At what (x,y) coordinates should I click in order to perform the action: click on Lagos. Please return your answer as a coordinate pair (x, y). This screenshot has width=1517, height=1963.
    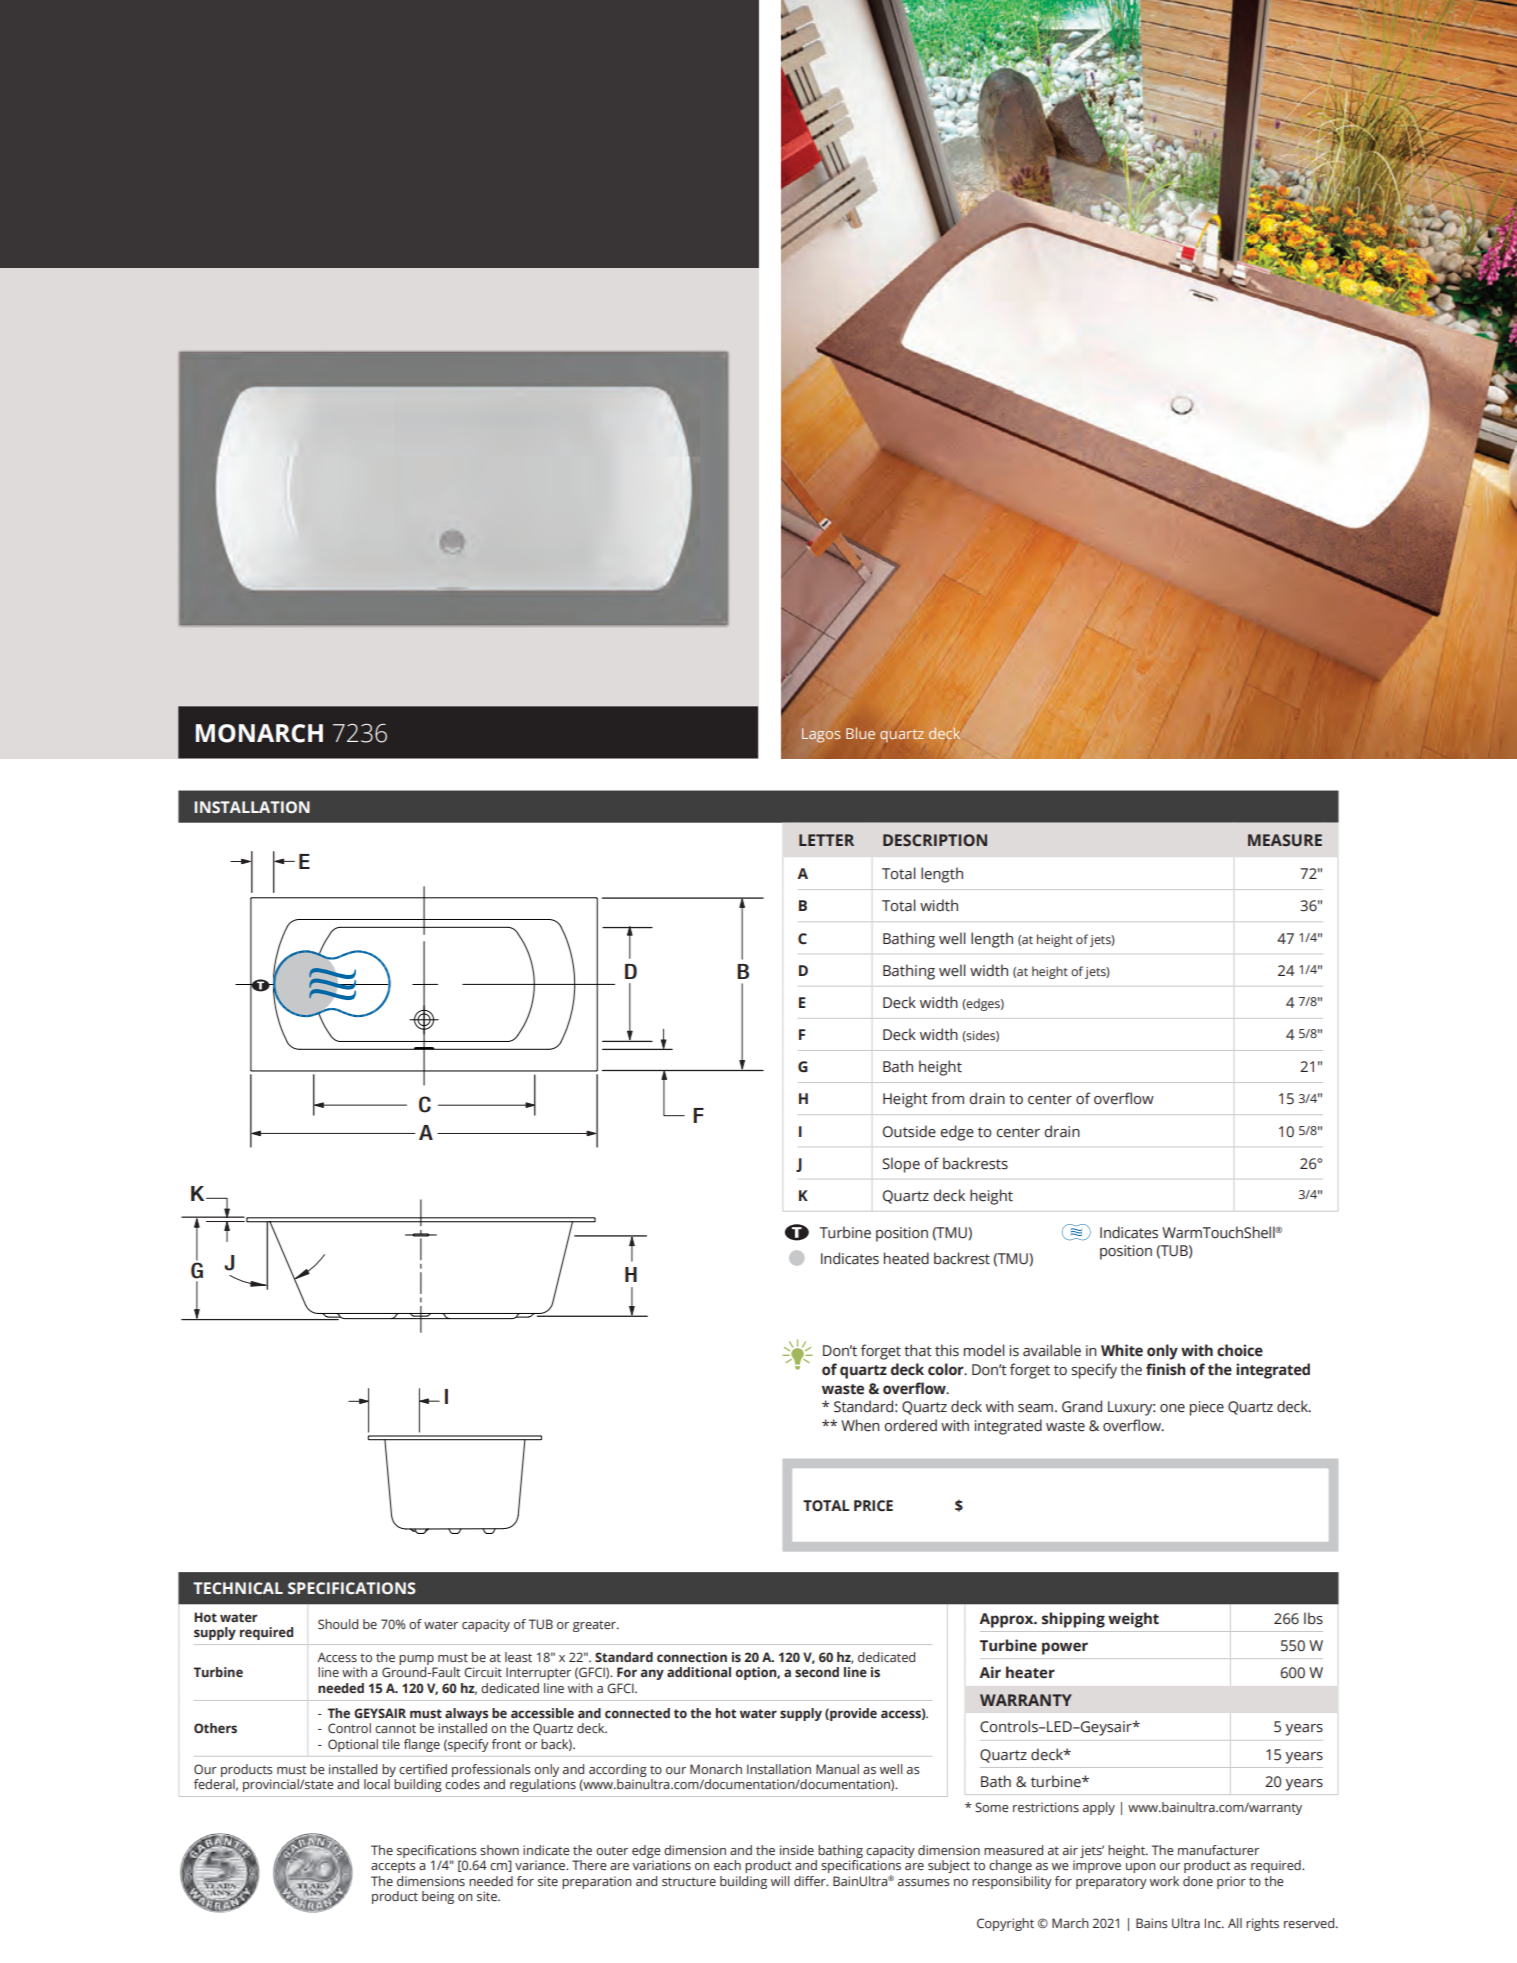
    Looking at the image, I should click on (821, 735).
